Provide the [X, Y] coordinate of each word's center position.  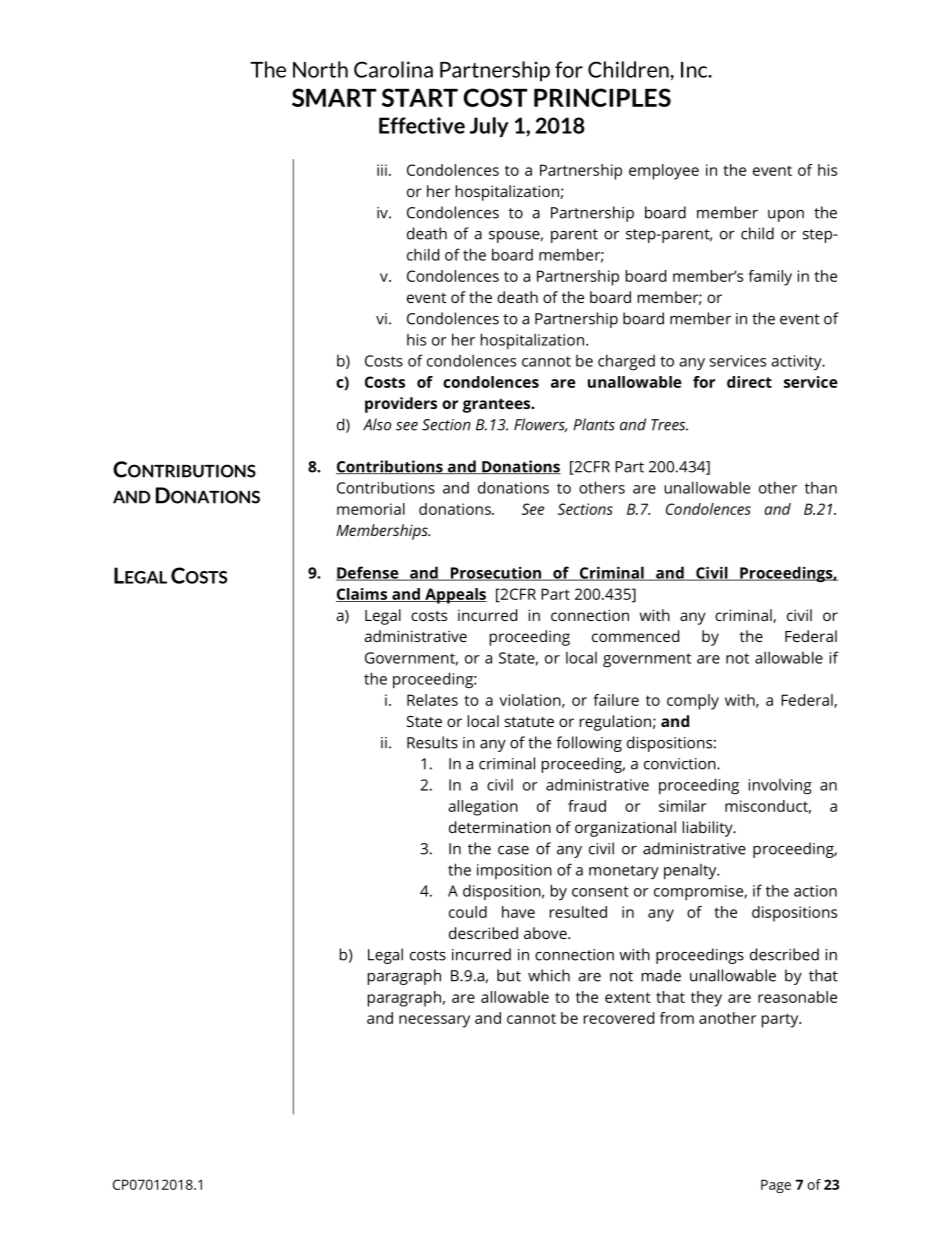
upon [786, 216]
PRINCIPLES [602, 97]
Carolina [393, 69]
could [468, 912]
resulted [578, 912]
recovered [619, 1018]
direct [749, 382]
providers [401, 405]
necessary [434, 1021]
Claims [363, 595]
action [815, 891]
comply [693, 702]
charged [626, 362]
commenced [635, 636]
